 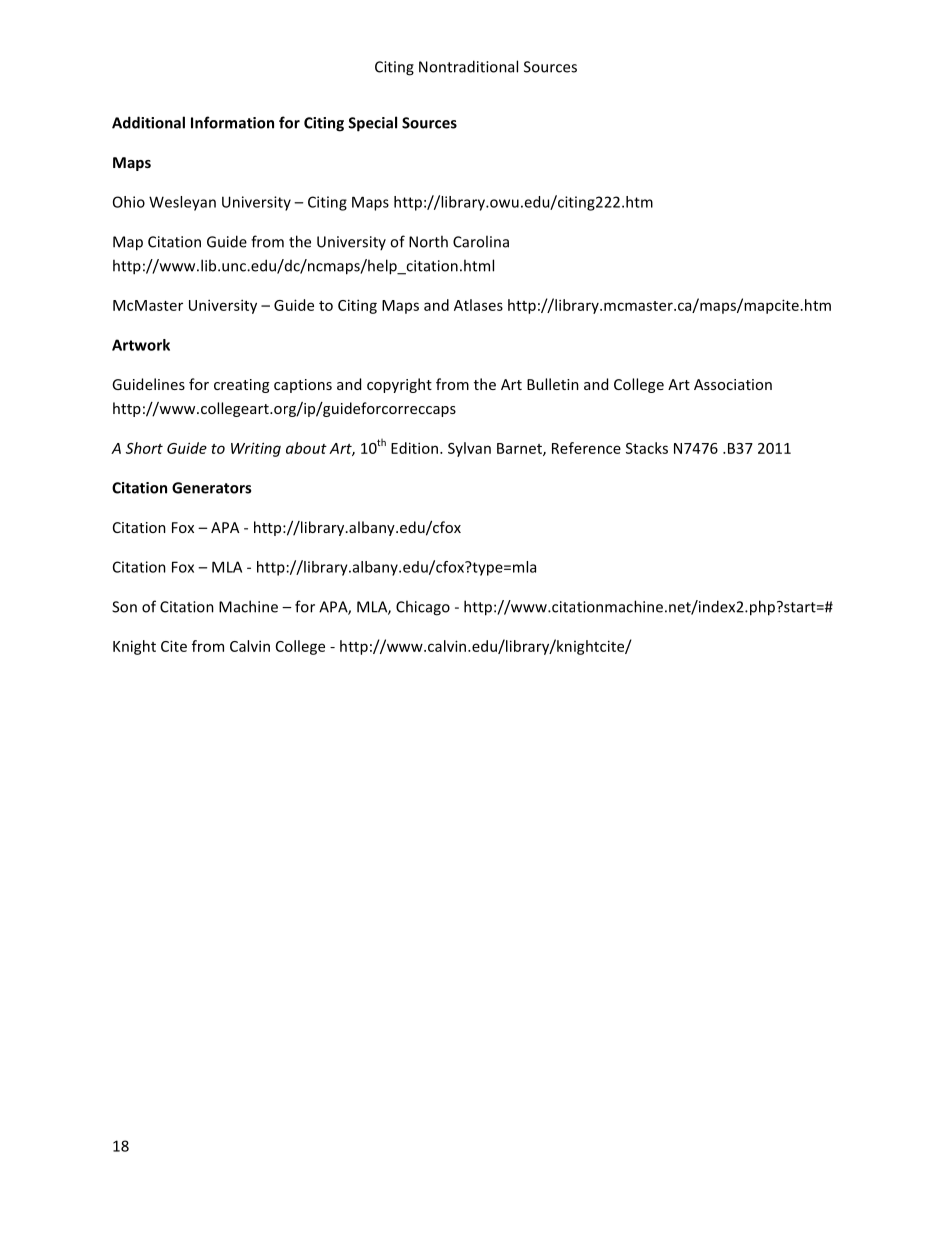 I want to click on Information, so click(x=232, y=122).
